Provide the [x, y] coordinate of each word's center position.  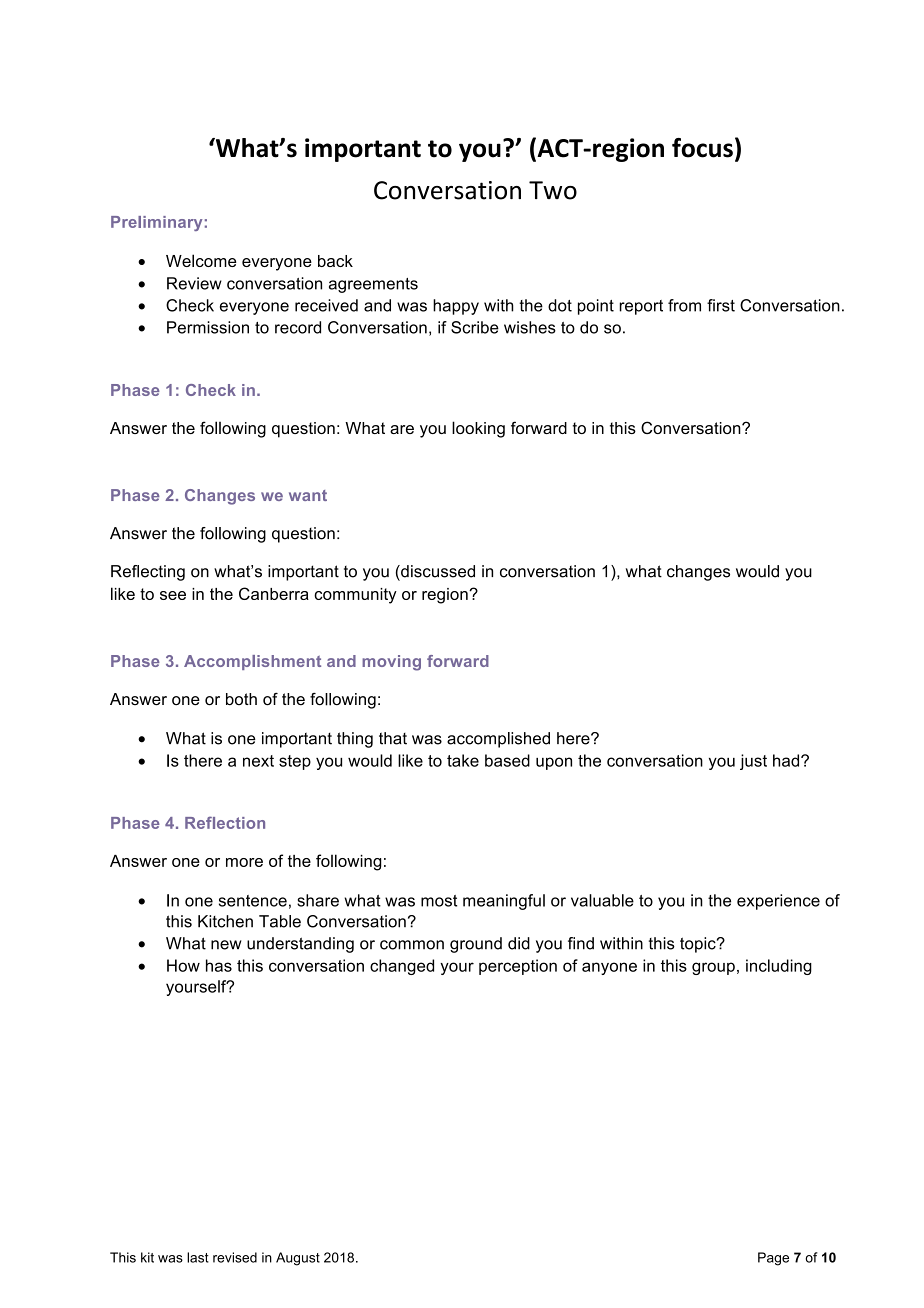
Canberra [274, 593]
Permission [208, 327]
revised [235, 1257]
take [463, 760]
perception [518, 967]
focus [702, 148]
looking [478, 429]
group [713, 968]
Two [553, 190]
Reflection [225, 822]
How [183, 965]
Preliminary [156, 223]
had [787, 760]
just [753, 762]
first [721, 305]
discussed [437, 571]
